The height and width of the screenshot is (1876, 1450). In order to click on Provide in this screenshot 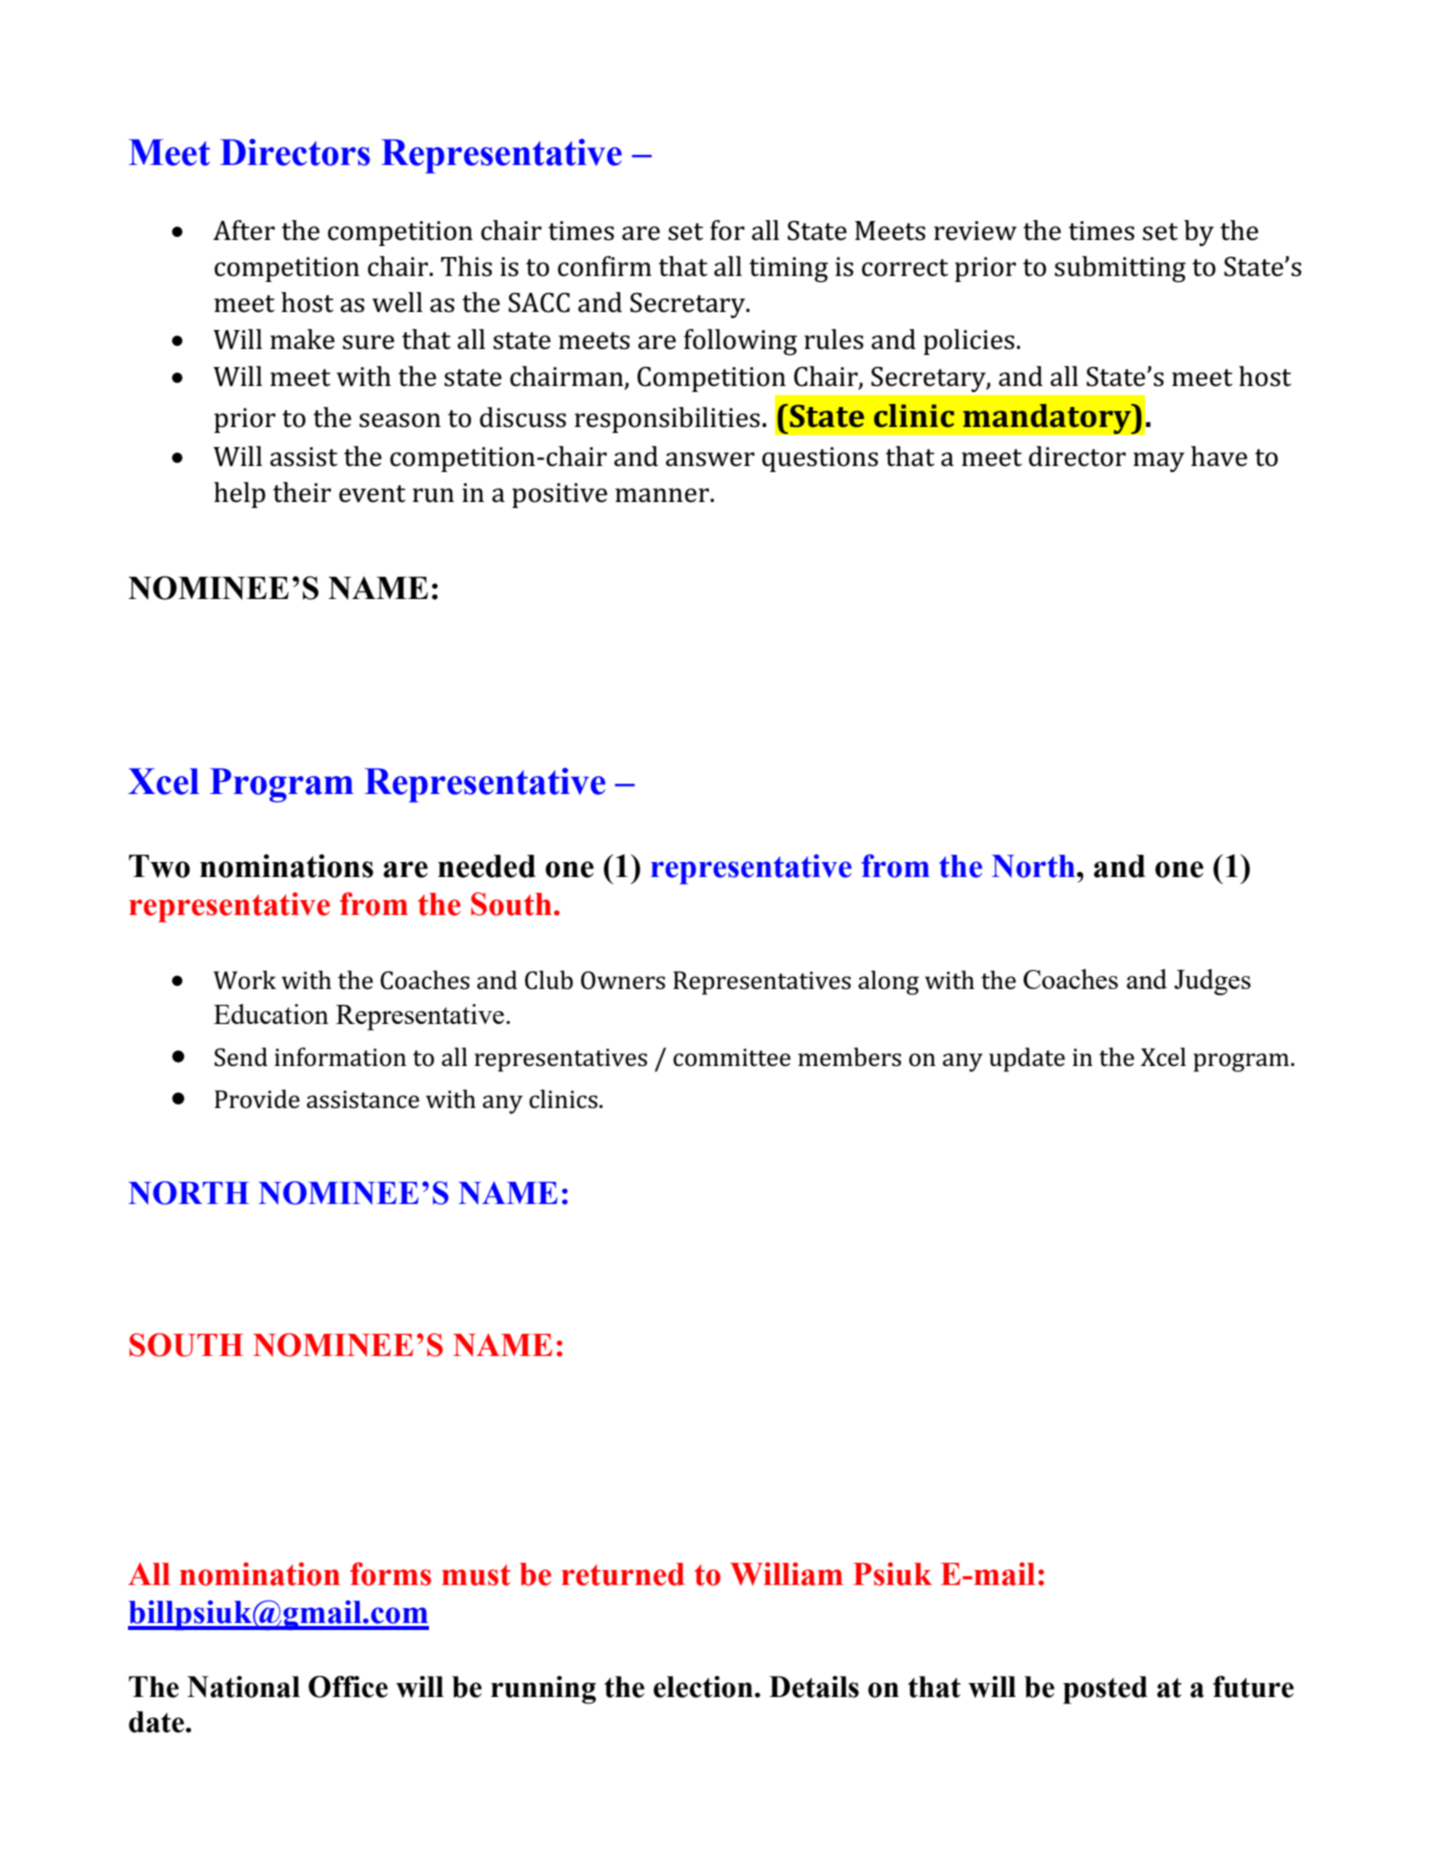, I will do `click(257, 1099)`.
